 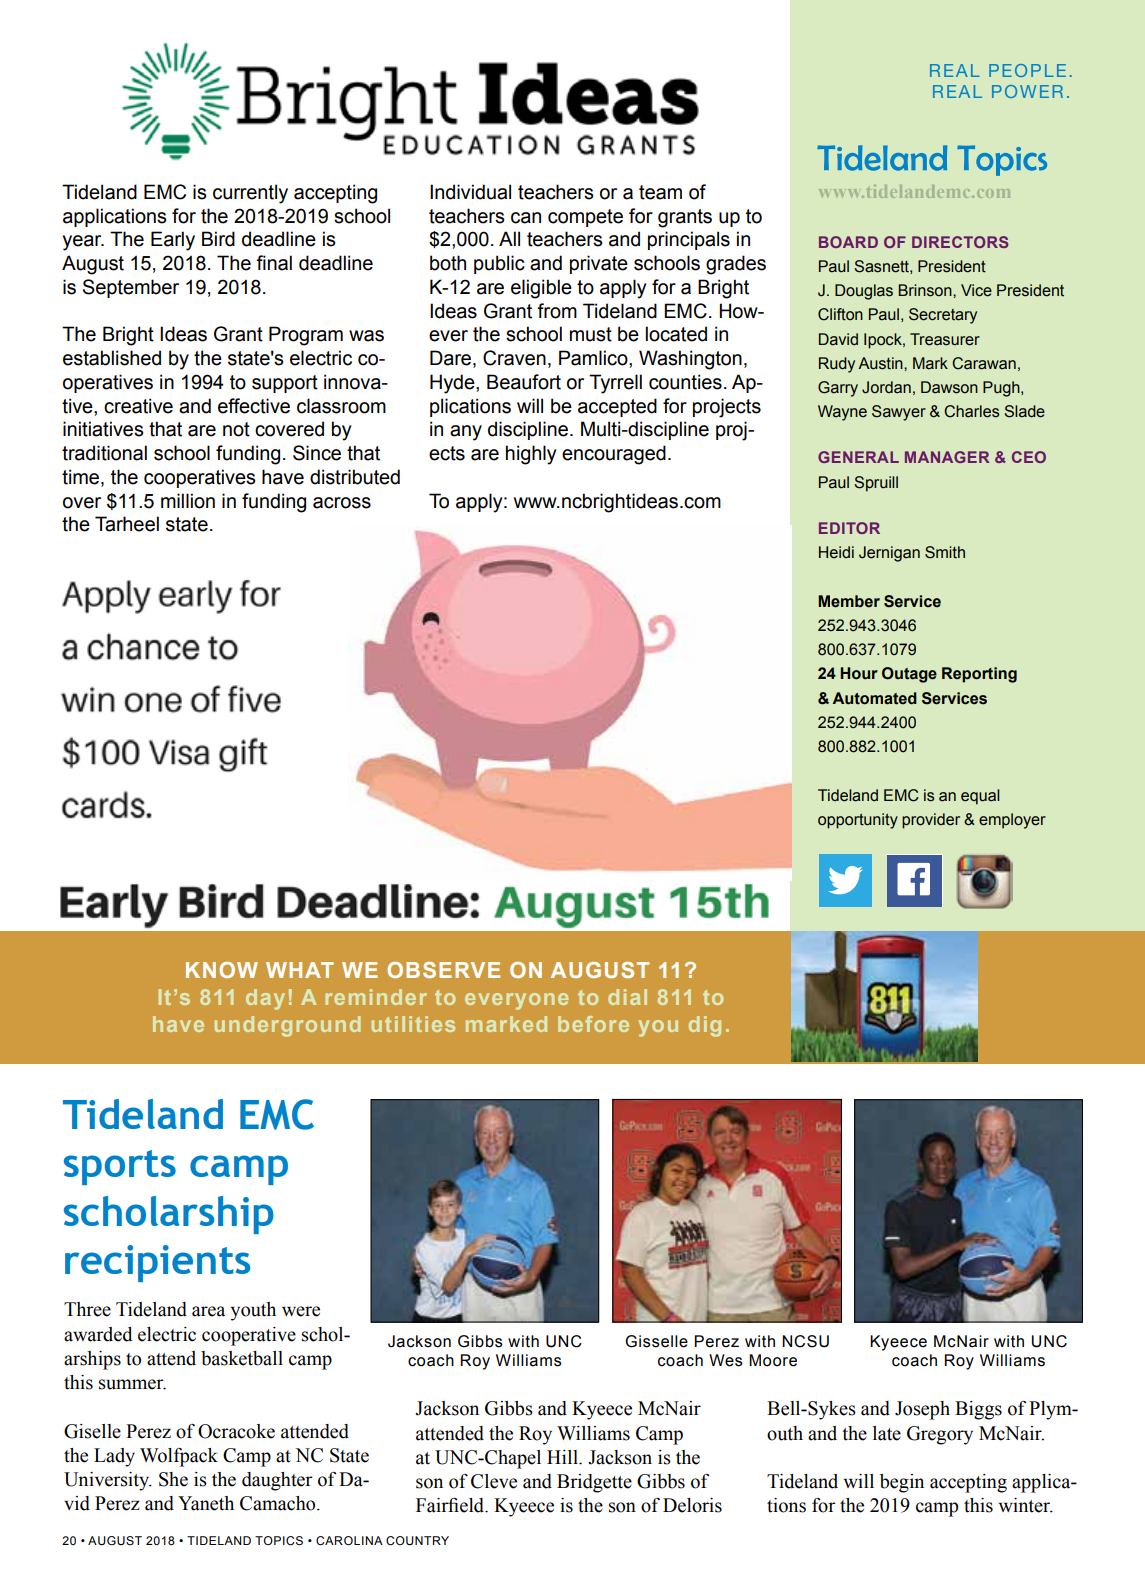 What do you see at coordinates (526, 218) in the screenshot?
I see `can` at bounding box center [526, 218].
